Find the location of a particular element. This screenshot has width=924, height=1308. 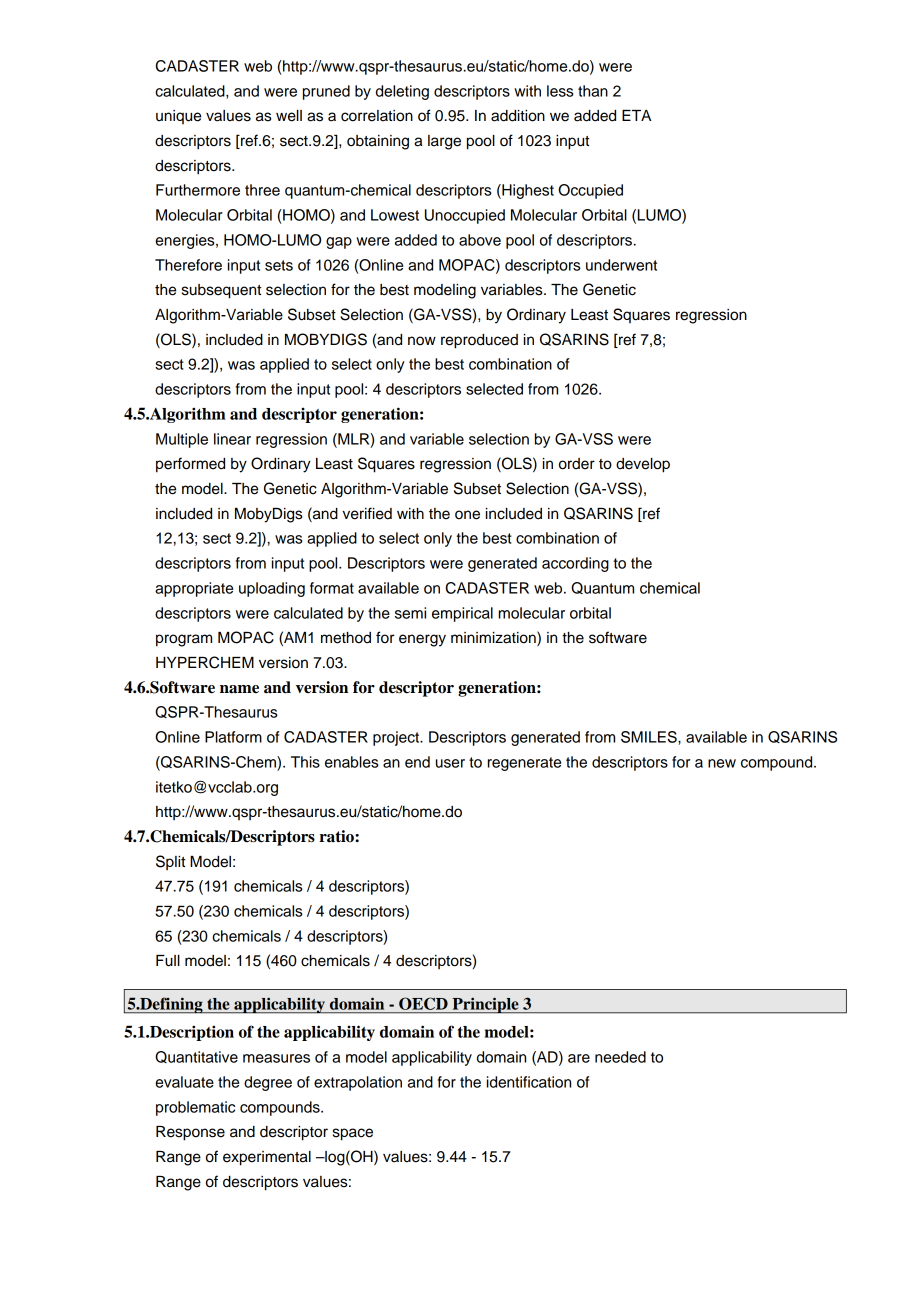

develop is located at coordinates (643, 465).
